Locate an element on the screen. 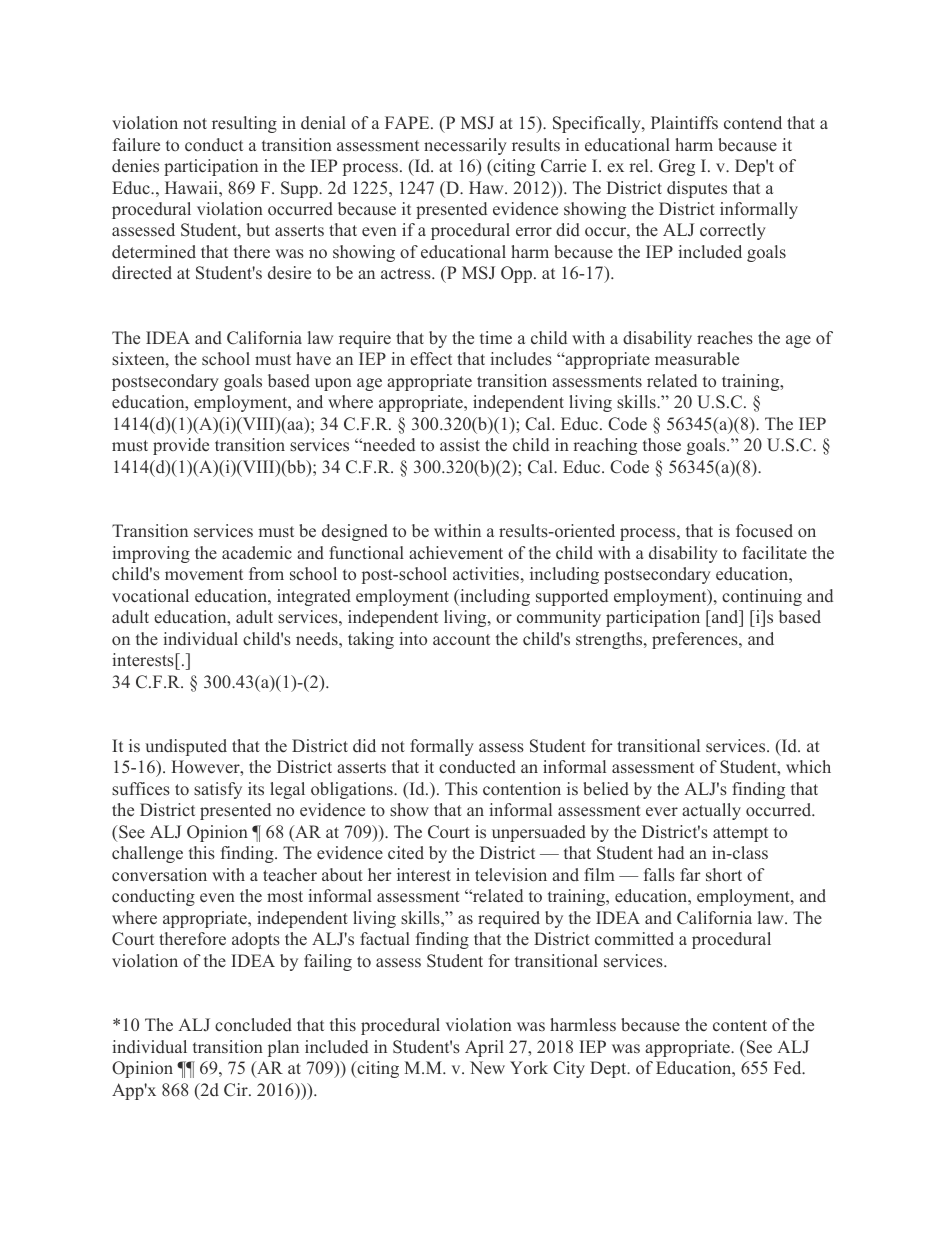 The width and height of the screenshot is (952, 1233). New is located at coordinates (487, 1067).
